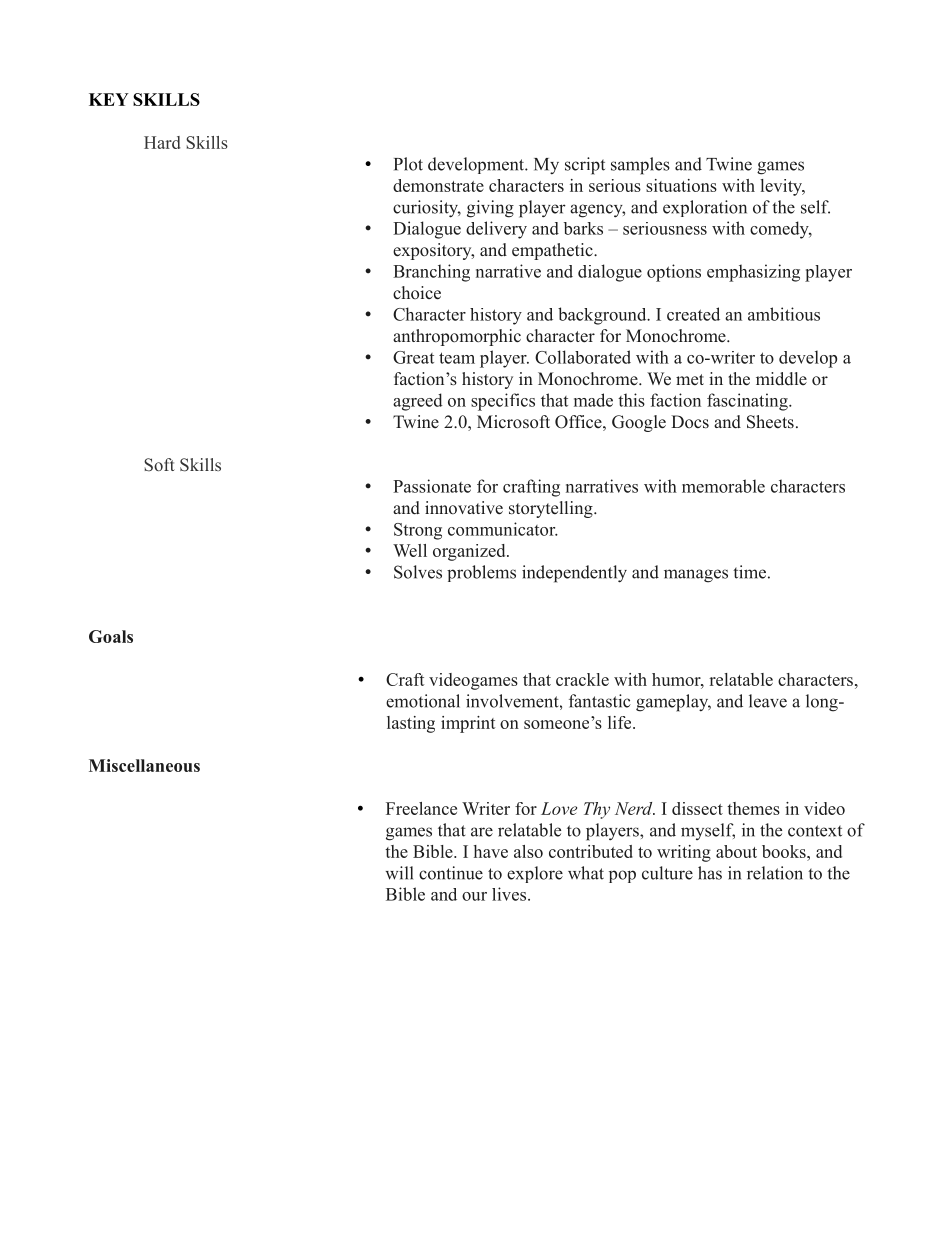  Describe the element at coordinates (162, 142) in the document. I see `Hard` at that location.
